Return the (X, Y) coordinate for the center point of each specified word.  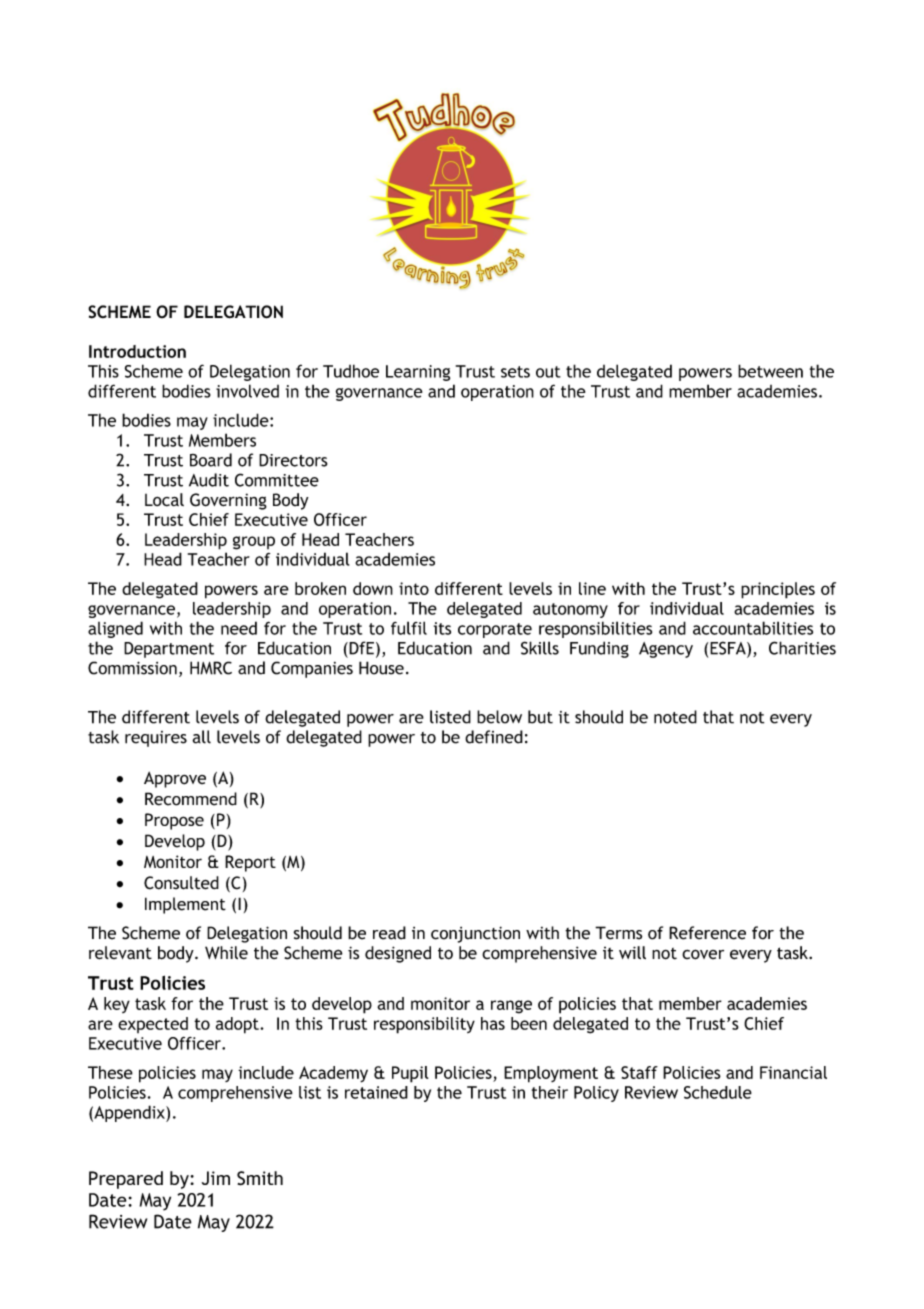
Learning (418, 373)
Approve (175, 779)
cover (703, 954)
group (254, 543)
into (414, 588)
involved (247, 391)
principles (778, 590)
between (770, 371)
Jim (216, 1178)
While (226, 953)
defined (494, 737)
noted (675, 717)
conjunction (475, 934)
